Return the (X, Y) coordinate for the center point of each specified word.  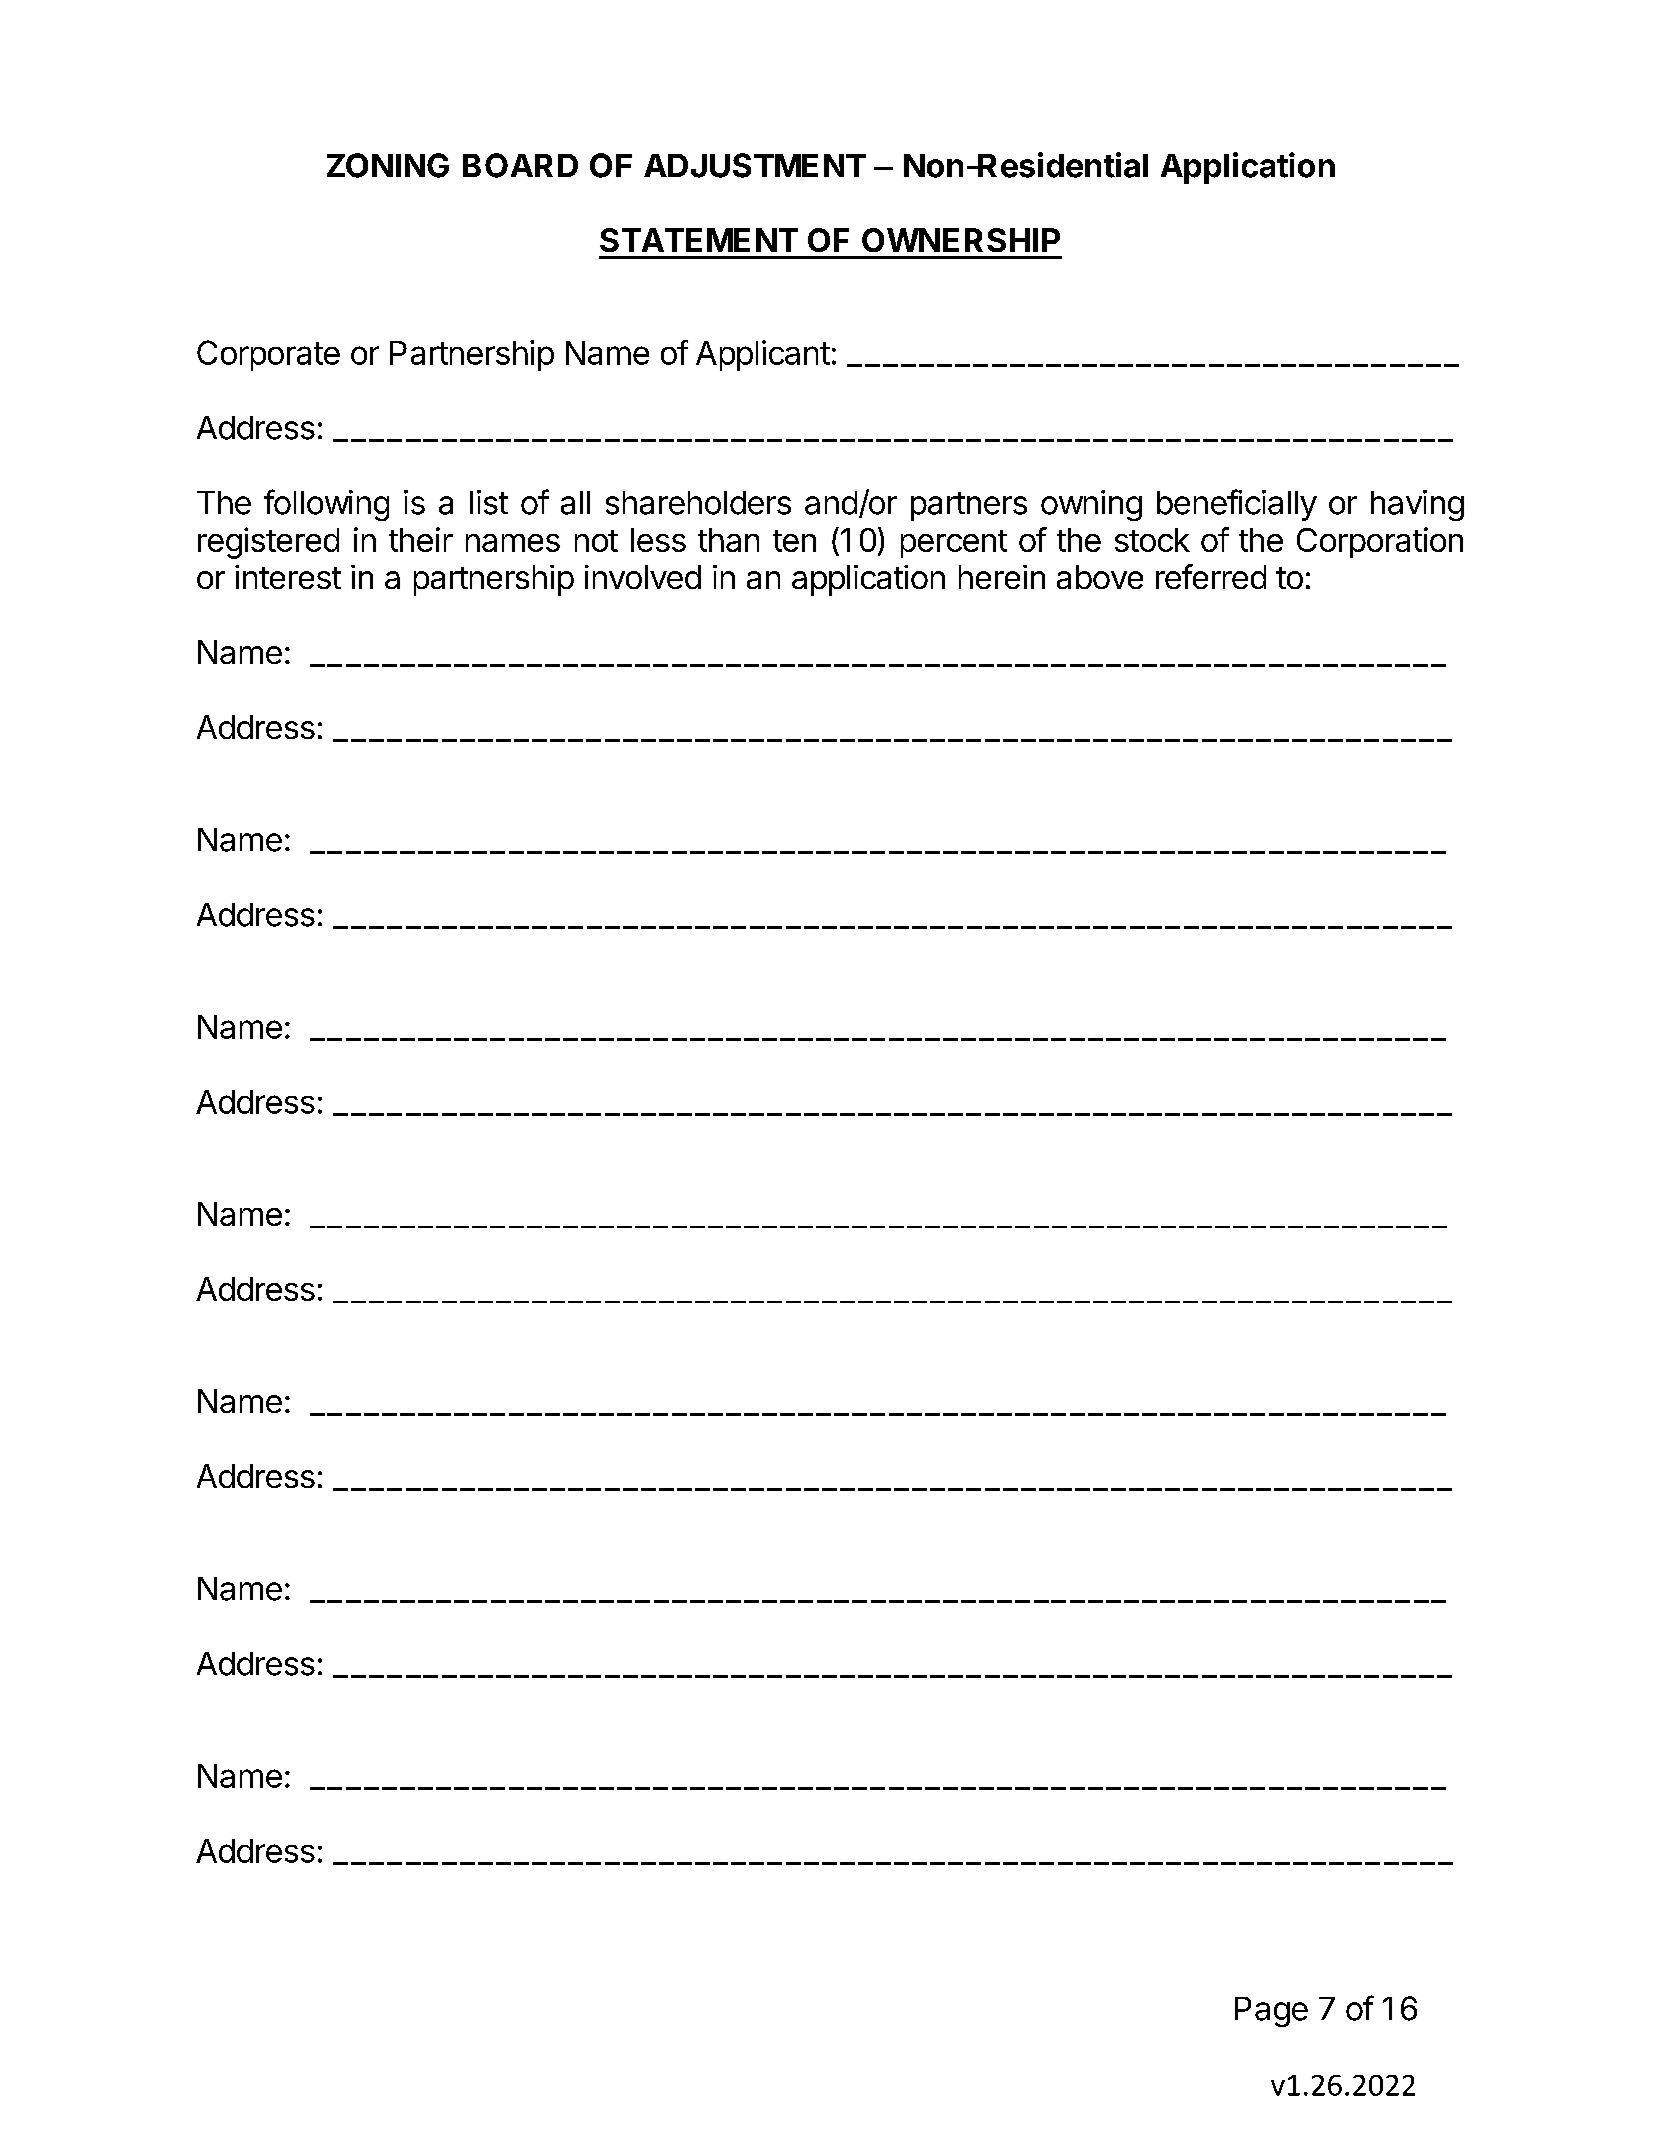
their (421, 539)
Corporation (1380, 542)
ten (794, 541)
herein (1002, 577)
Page (1271, 2012)
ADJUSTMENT (755, 165)
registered (268, 543)
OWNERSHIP (961, 240)
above (1100, 577)
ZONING (388, 165)
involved (643, 577)
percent (954, 544)
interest (288, 577)
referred (1211, 576)
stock (1152, 540)
